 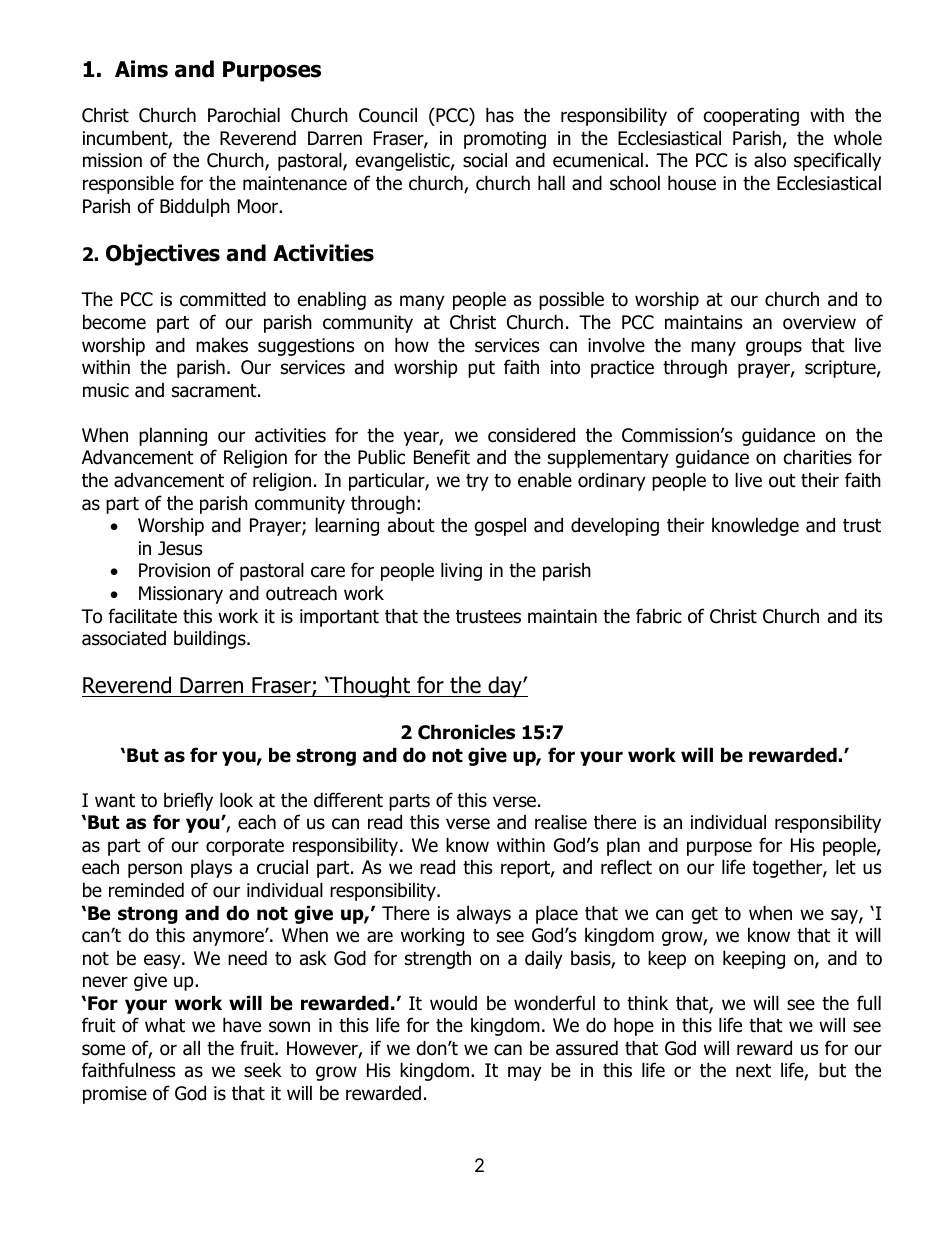 I want to click on possible, so click(x=571, y=300).
